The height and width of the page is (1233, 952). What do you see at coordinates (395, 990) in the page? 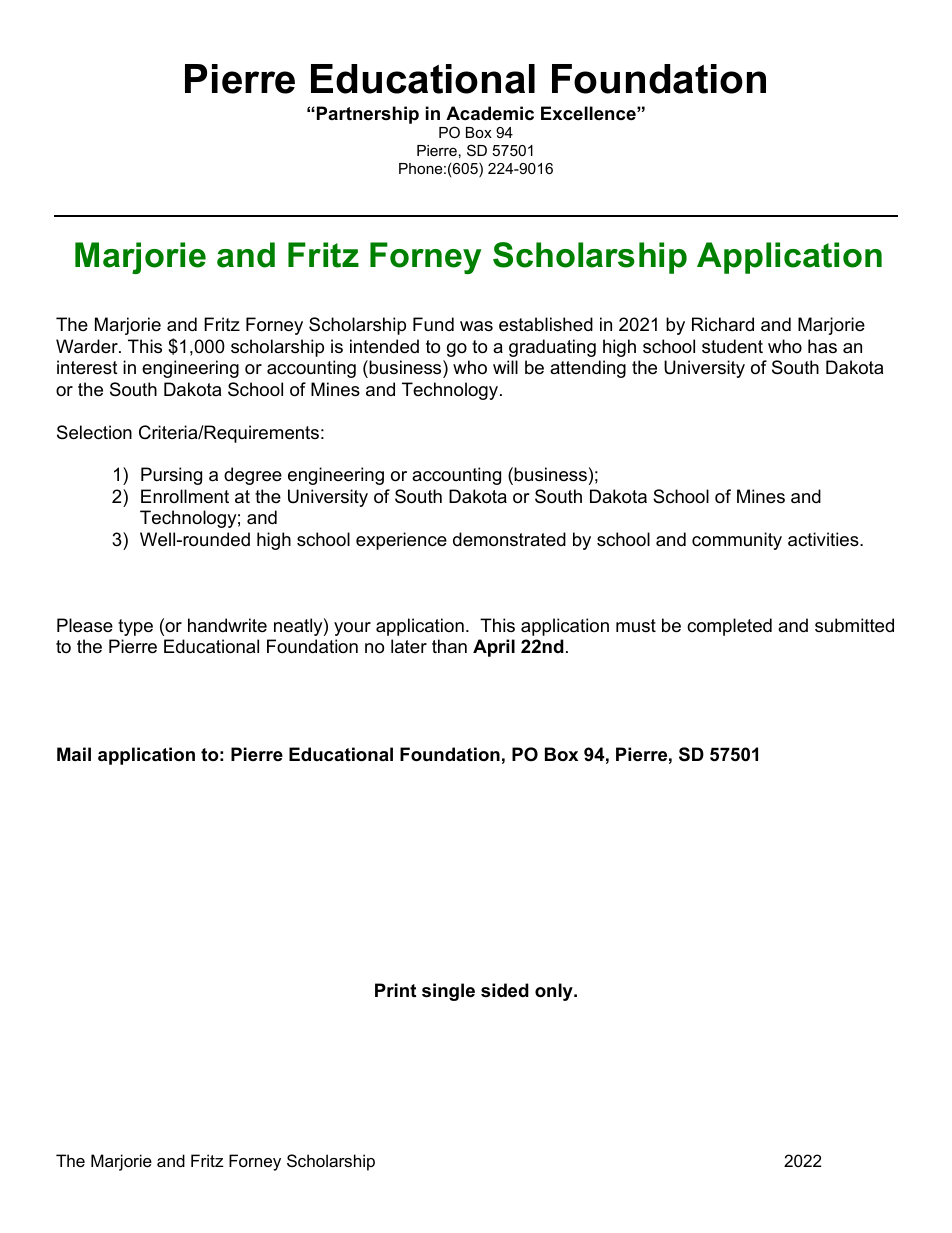
I see `Print` at bounding box center [395, 990].
